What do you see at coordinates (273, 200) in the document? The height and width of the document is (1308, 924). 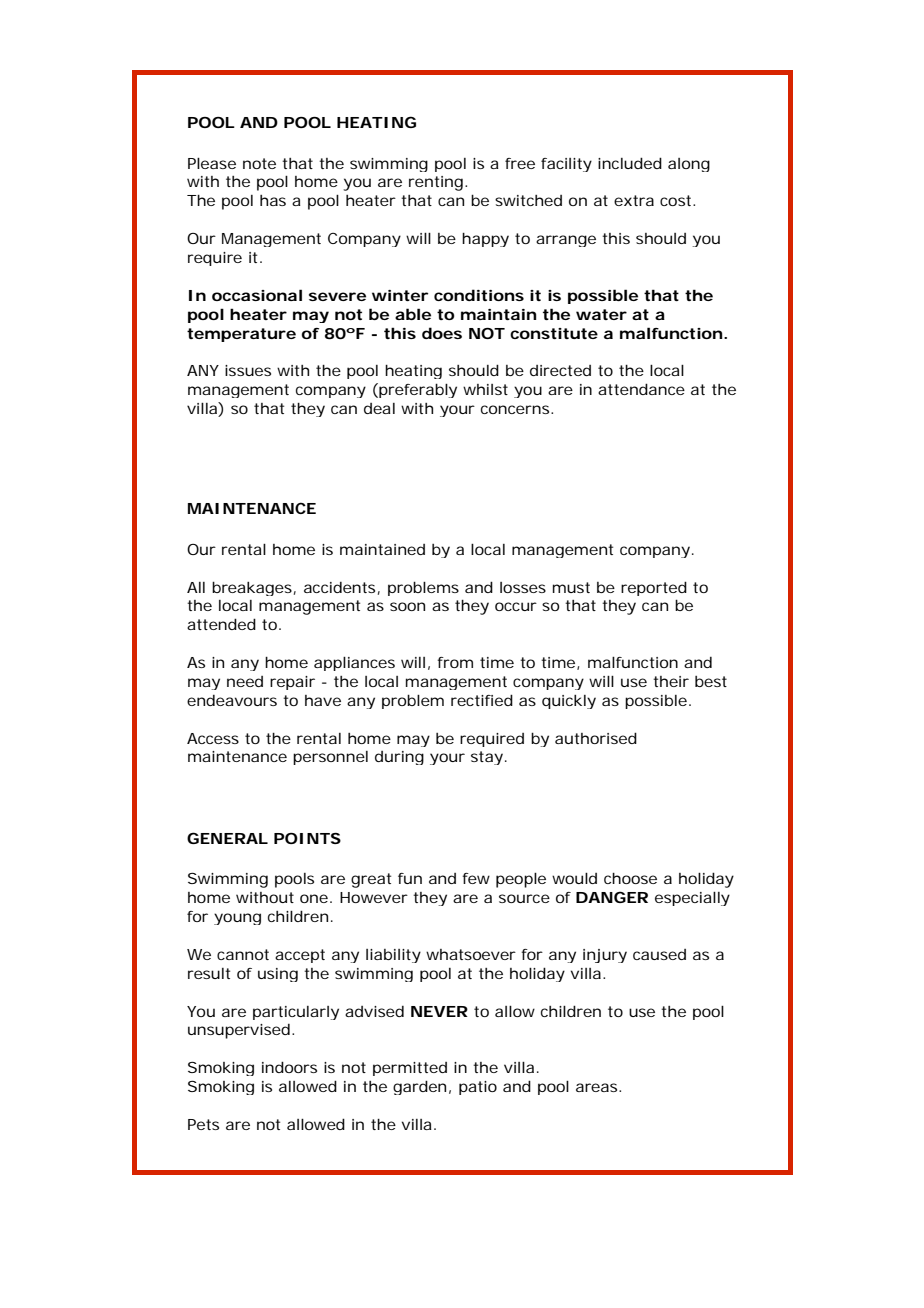 I see `has` at bounding box center [273, 200].
